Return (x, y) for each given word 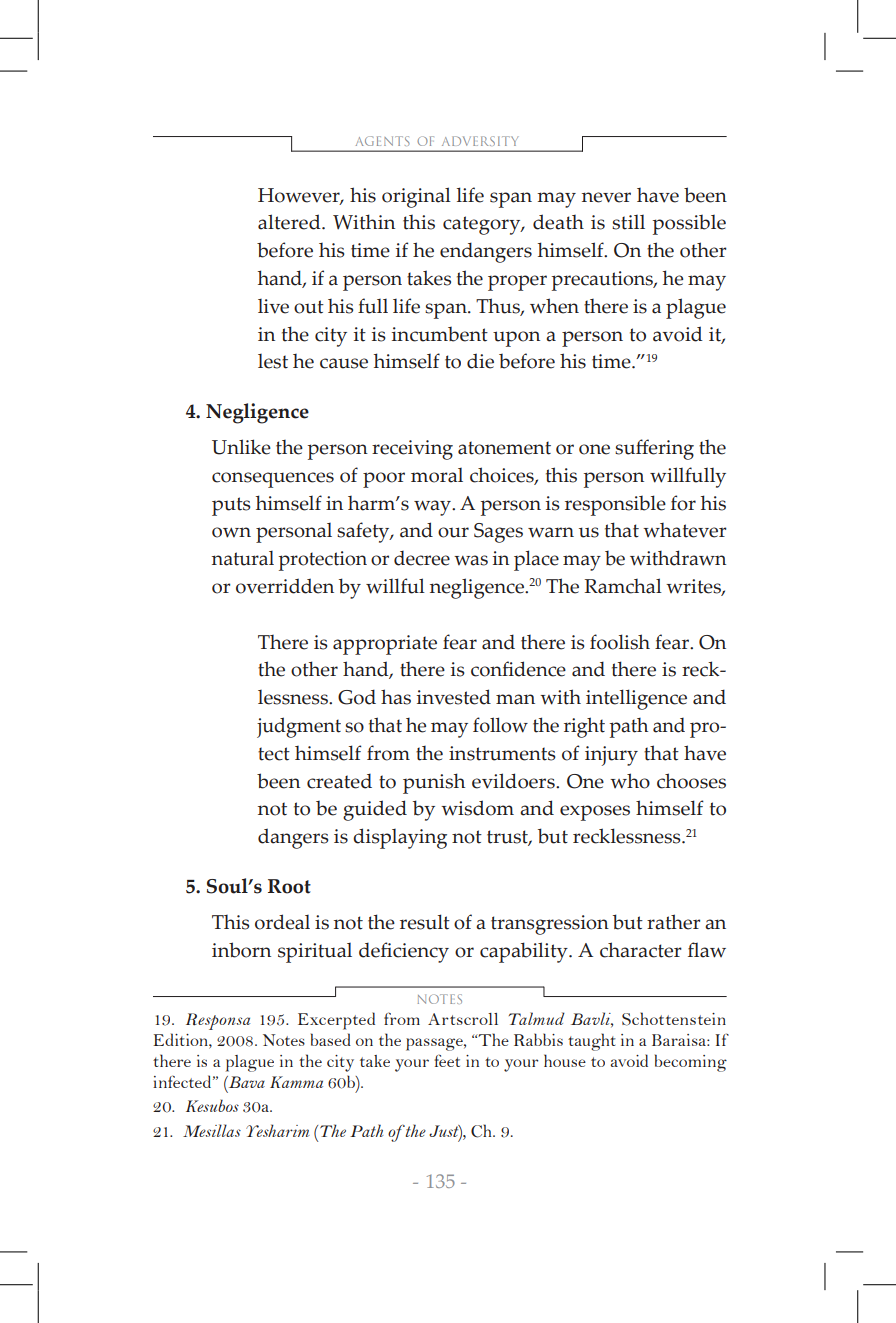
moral (437, 475)
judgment (299, 727)
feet (447, 1060)
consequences (273, 480)
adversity (480, 141)
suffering (654, 449)
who (630, 781)
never (606, 197)
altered (290, 222)
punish (434, 783)
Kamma (296, 1082)
